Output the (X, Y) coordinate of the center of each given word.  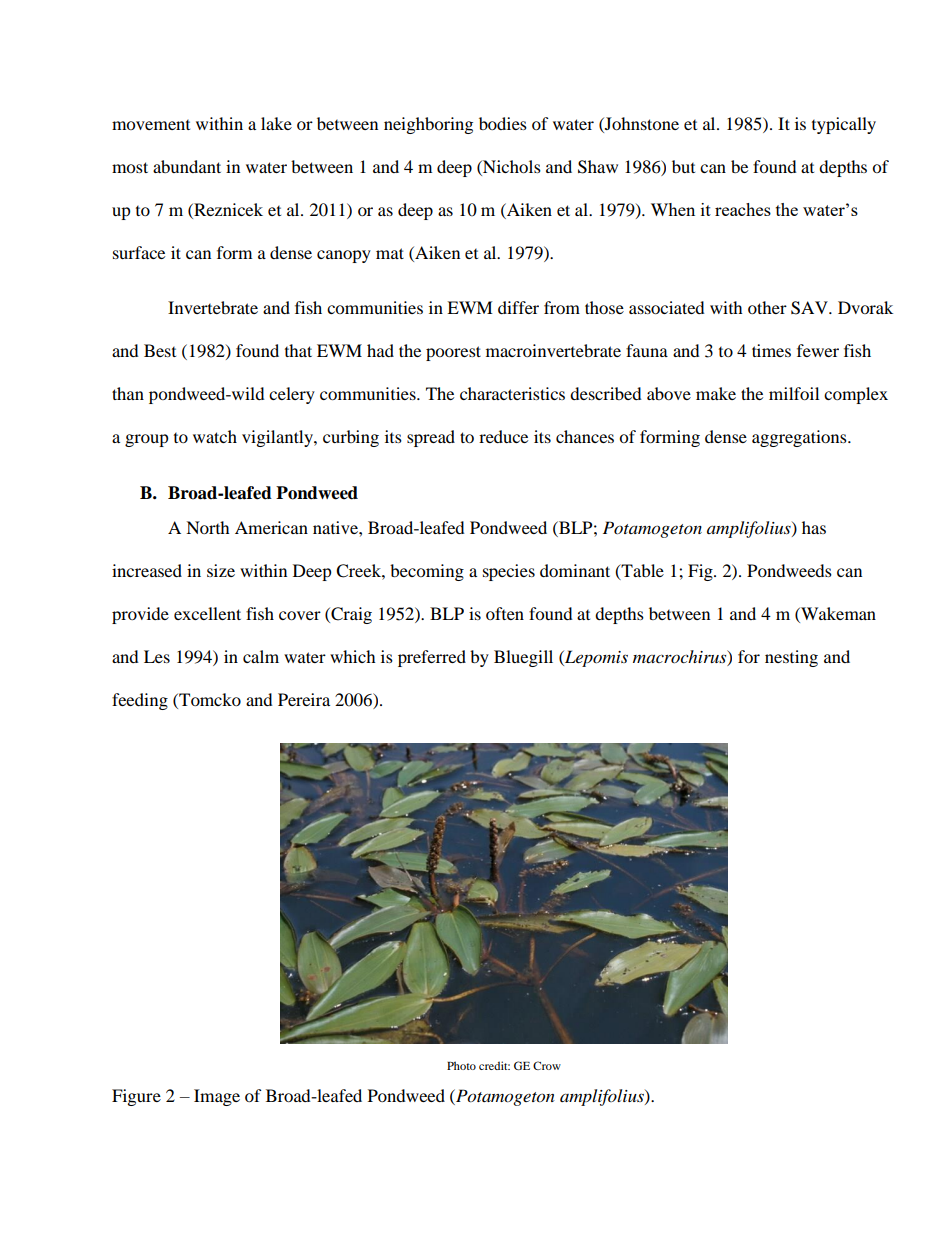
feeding (140, 701)
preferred (432, 658)
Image (217, 1097)
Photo (461, 1065)
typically (844, 125)
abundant (187, 166)
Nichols (511, 166)
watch (215, 436)
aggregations (800, 438)
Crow (547, 1065)
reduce (503, 436)
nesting (791, 658)
